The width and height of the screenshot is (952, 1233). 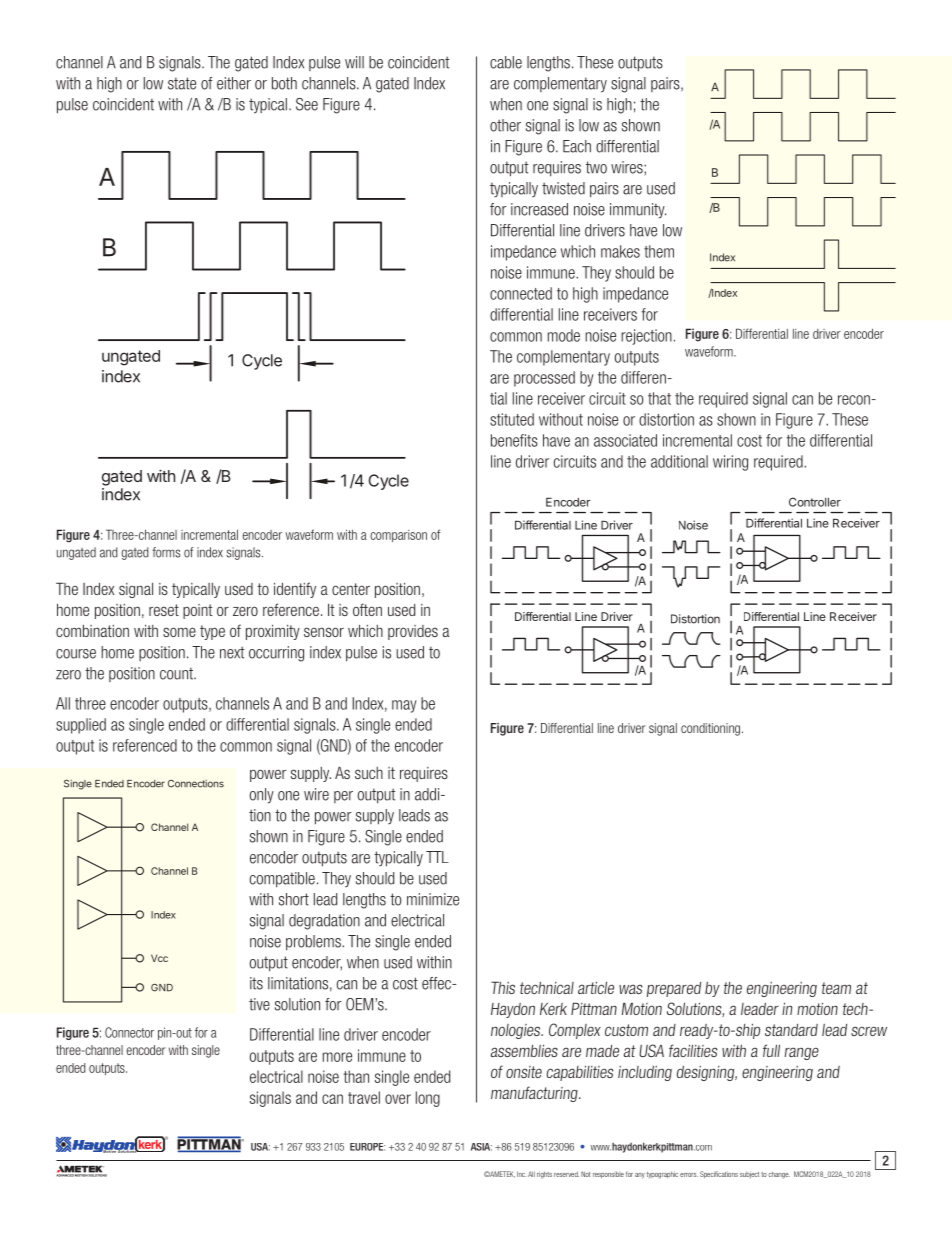 I want to click on state, so click(x=182, y=83).
